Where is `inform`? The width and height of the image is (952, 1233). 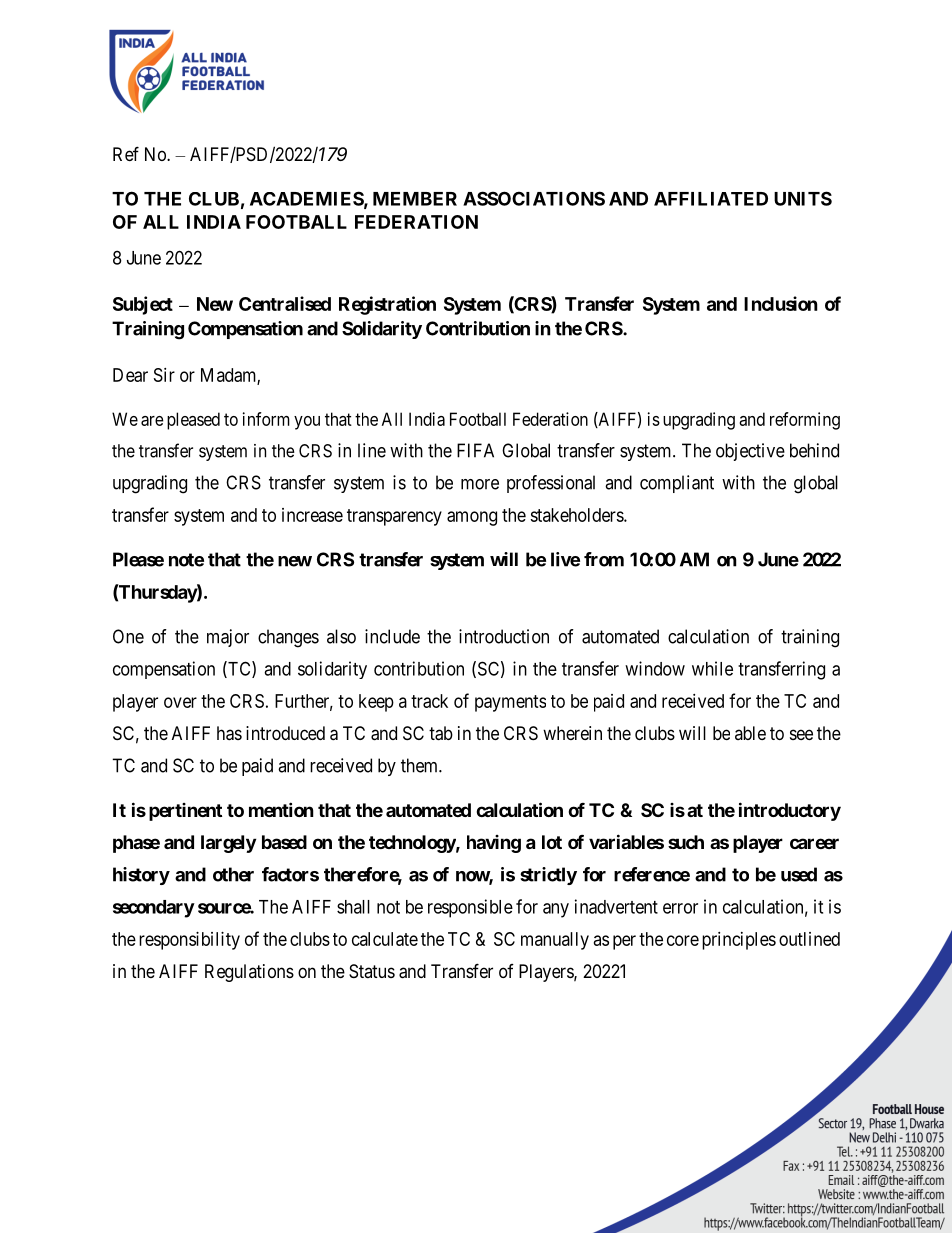 inform is located at coordinates (266, 419).
